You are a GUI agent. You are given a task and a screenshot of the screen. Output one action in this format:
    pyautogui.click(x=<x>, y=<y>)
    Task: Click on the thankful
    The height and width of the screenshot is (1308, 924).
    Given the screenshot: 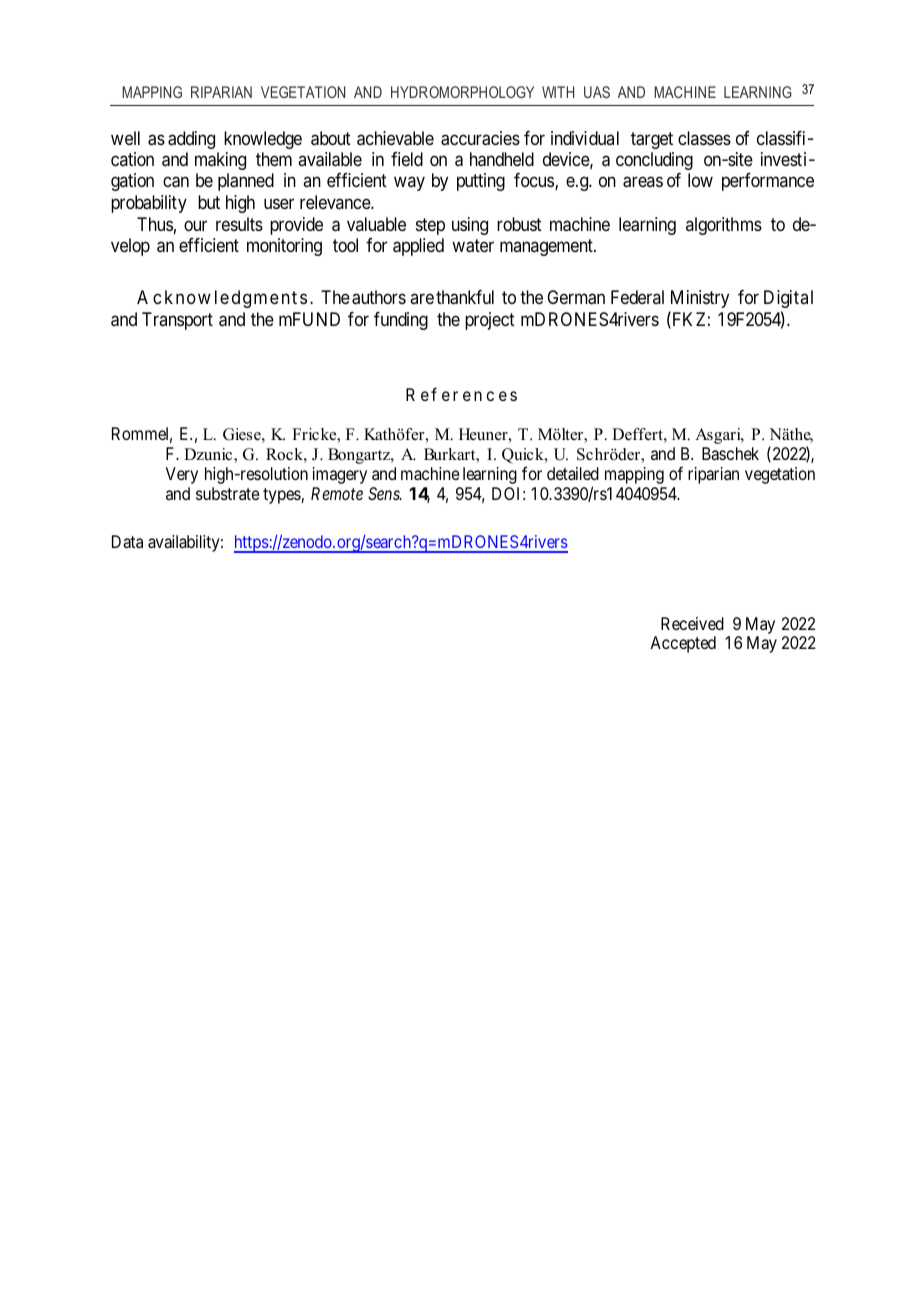 What is the action you would take?
    pyautogui.click(x=465, y=297)
